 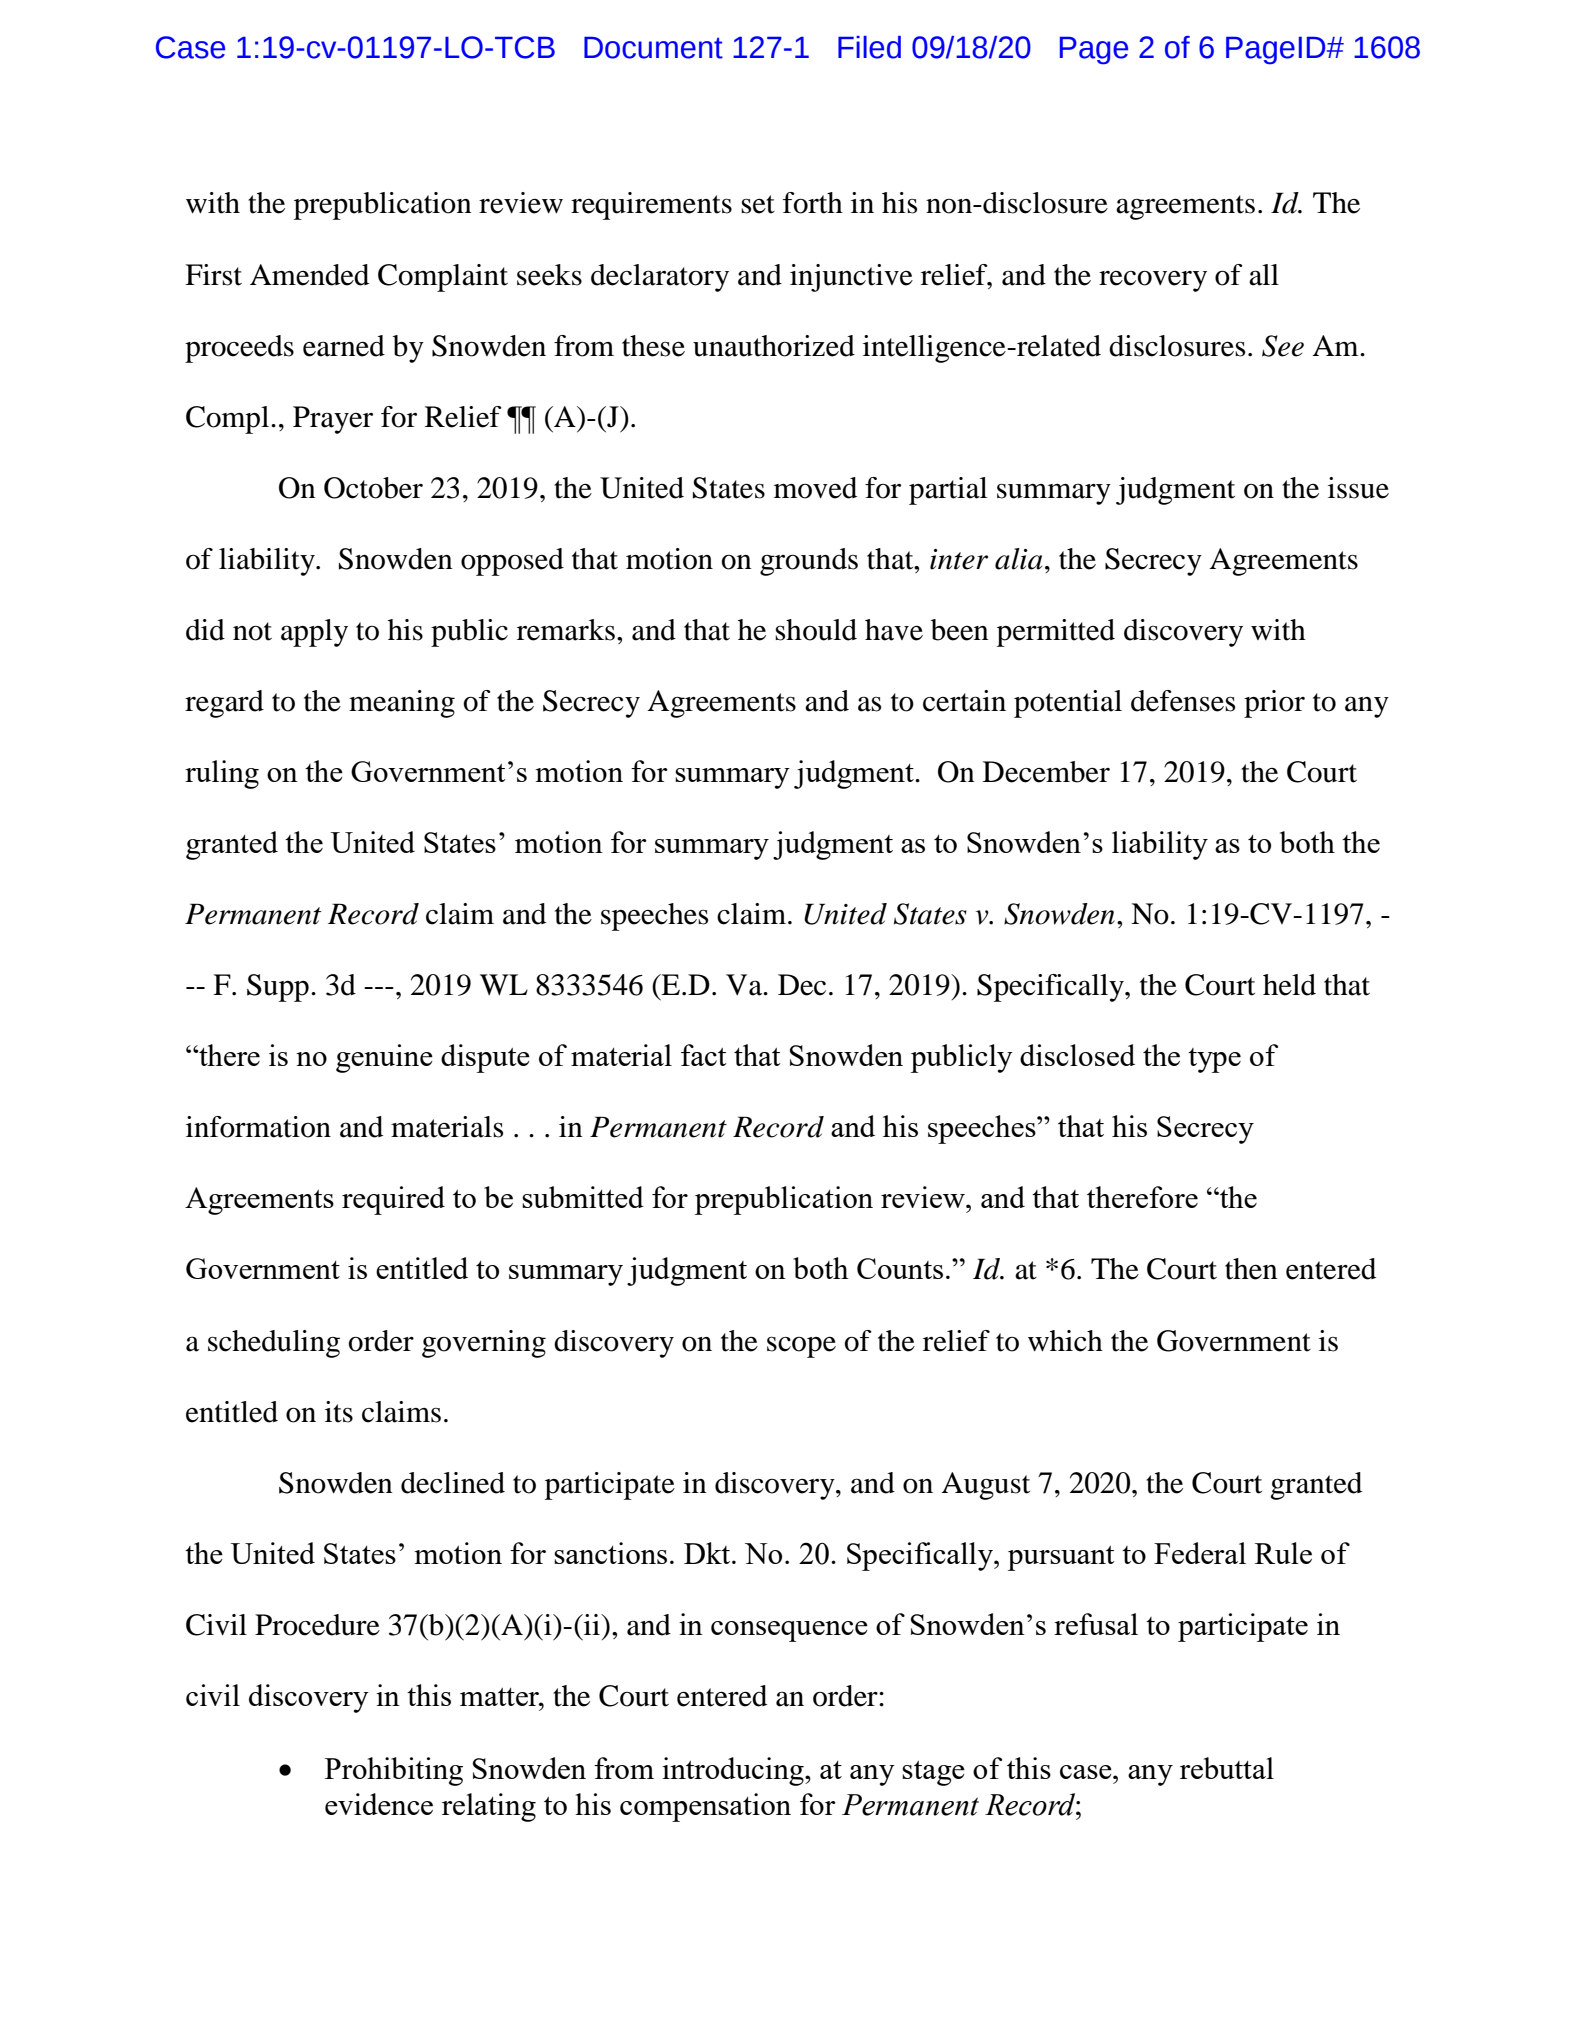 I want to click on recovery, so click(x=1153, y=281).
